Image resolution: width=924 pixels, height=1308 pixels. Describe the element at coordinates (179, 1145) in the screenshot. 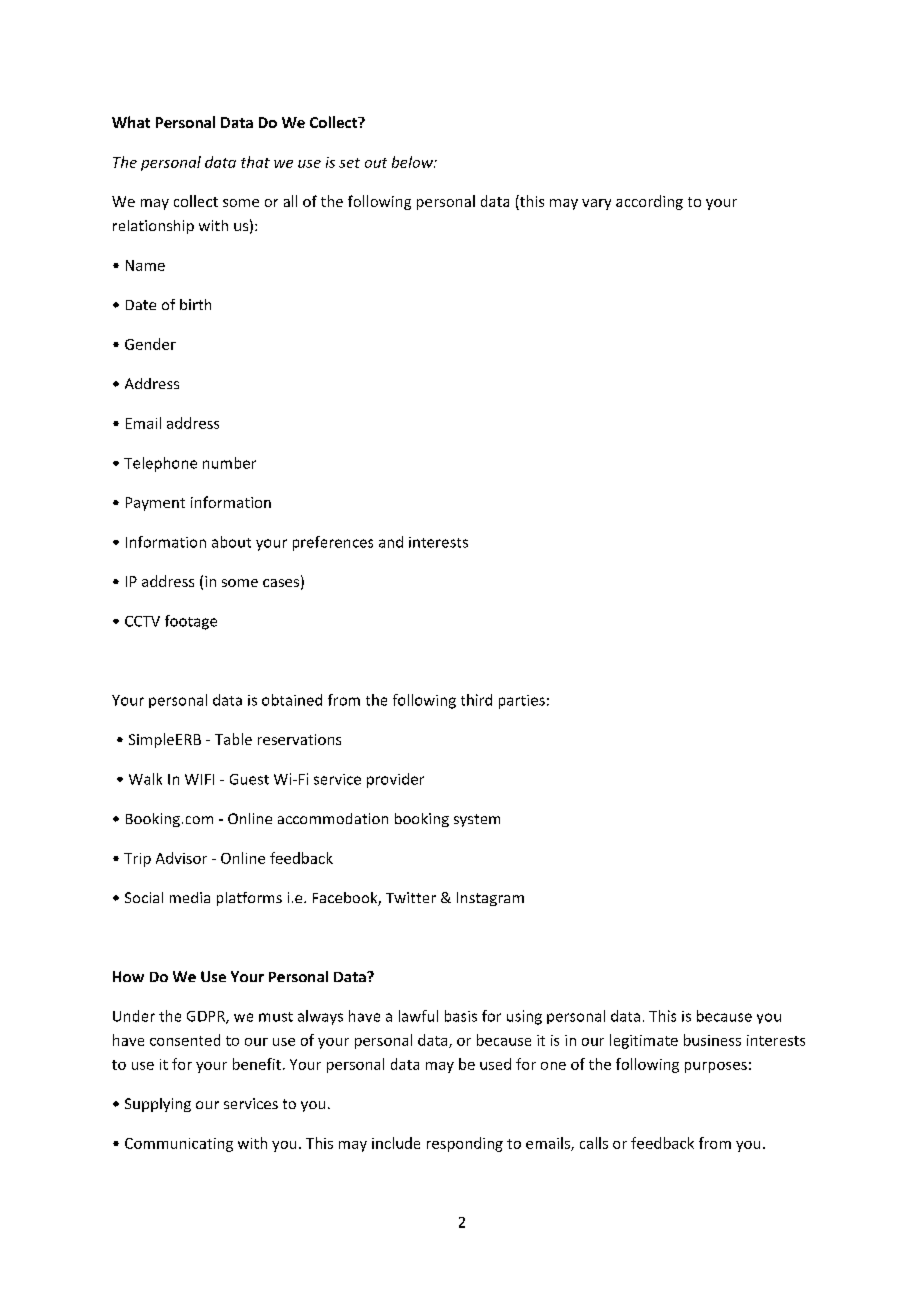

I see `Communicating` at that location.
